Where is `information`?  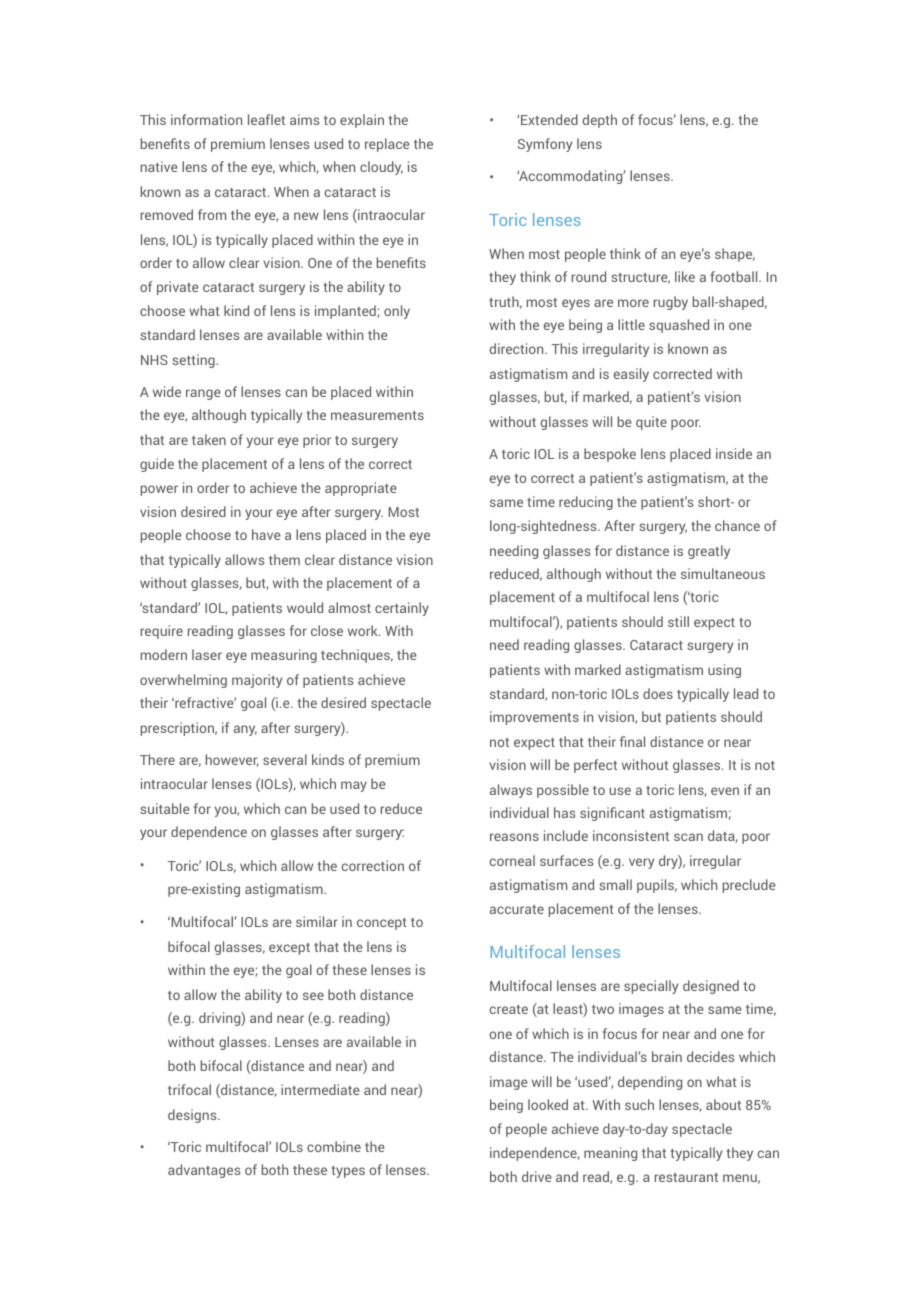
information is located at coordinates (206, 119).
